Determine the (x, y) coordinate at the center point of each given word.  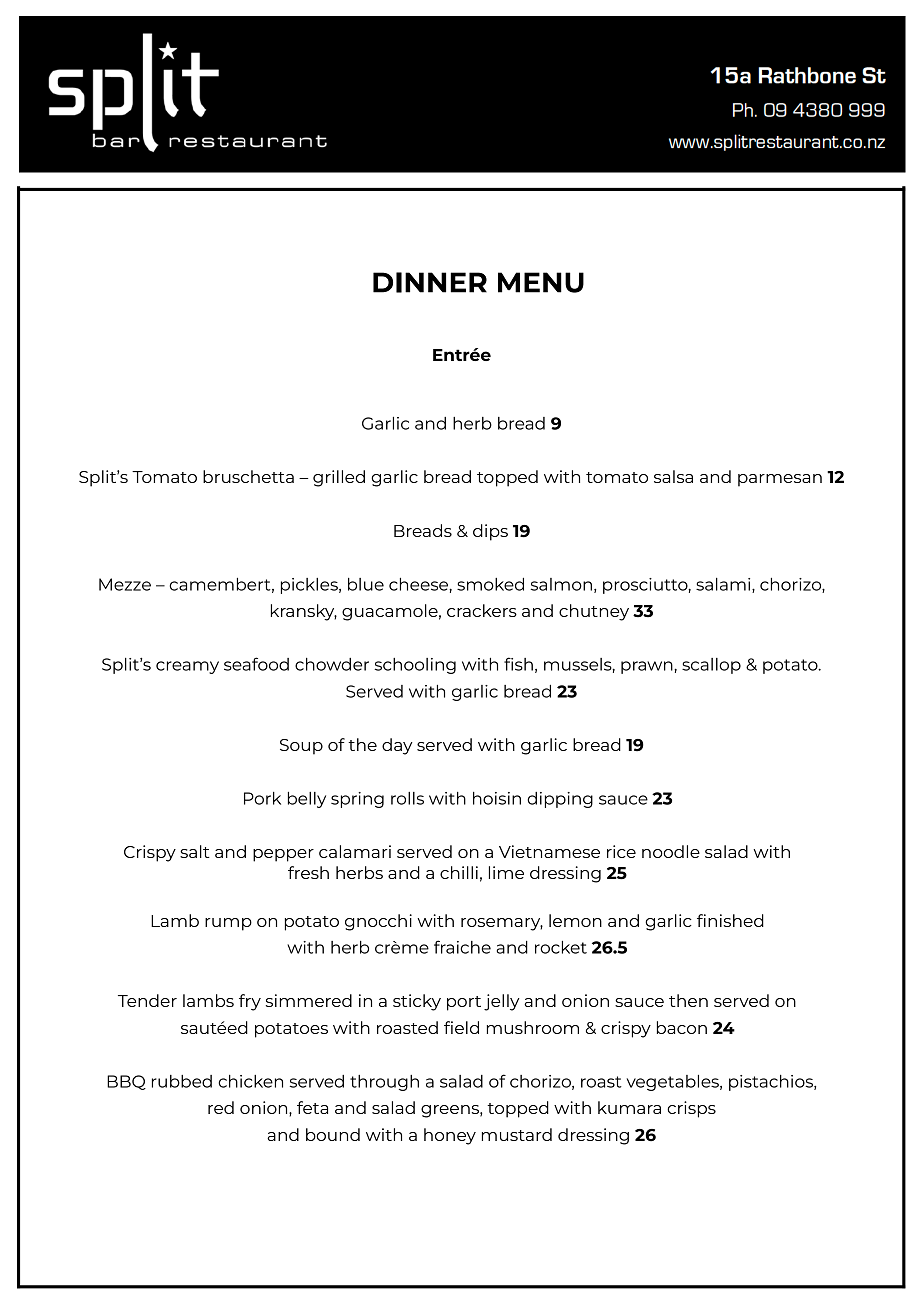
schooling (415, 666)
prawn (648, 667)
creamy (187, 667)
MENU (541, 282)
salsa (673, 476)
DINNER (430, 282)
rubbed (182, 1081)
